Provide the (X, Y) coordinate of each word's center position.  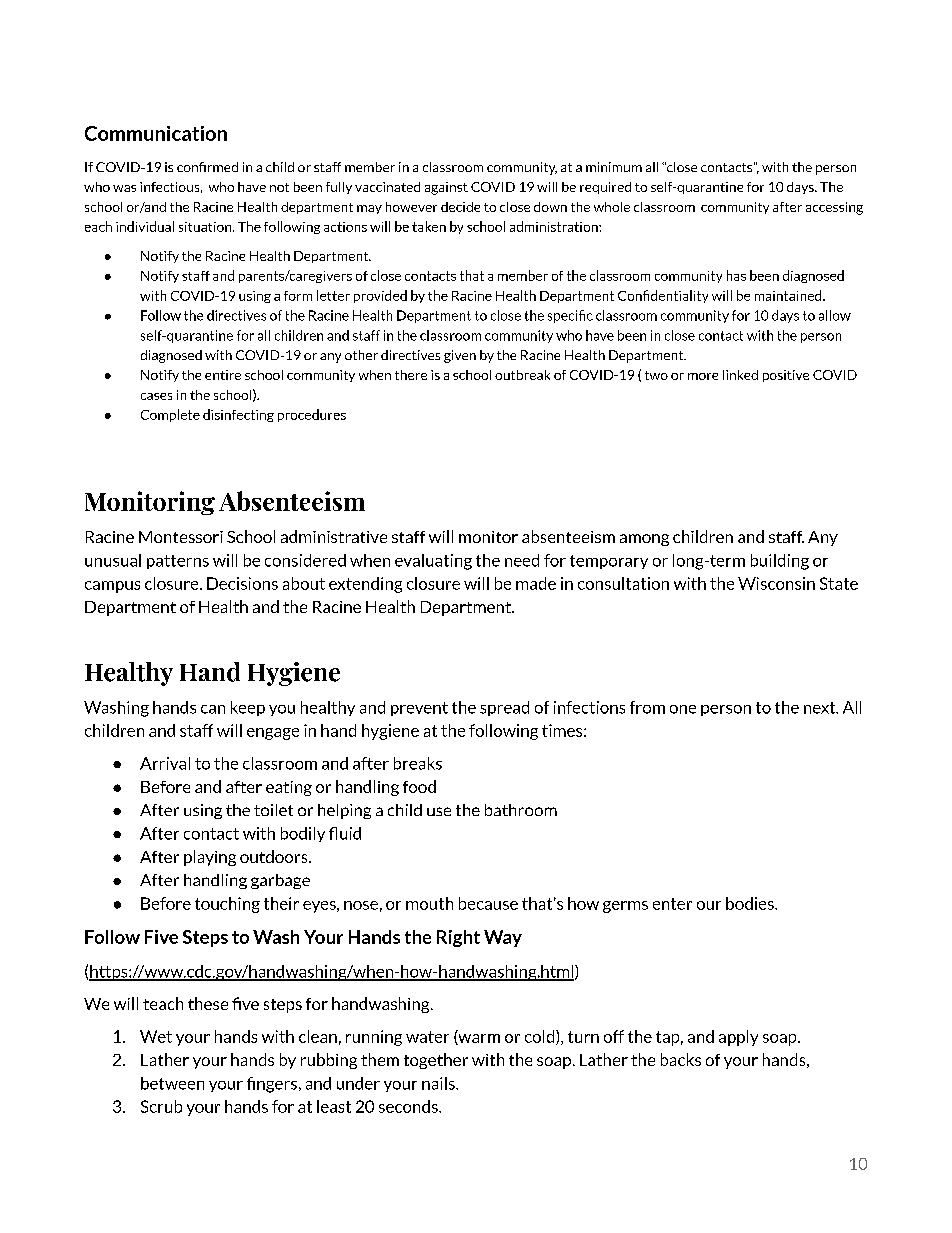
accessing (834, 208)
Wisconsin (776, 583)
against (446, 188)
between (172, 1083)
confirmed (207, 167)
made (536, 583)
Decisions (242, 583)
